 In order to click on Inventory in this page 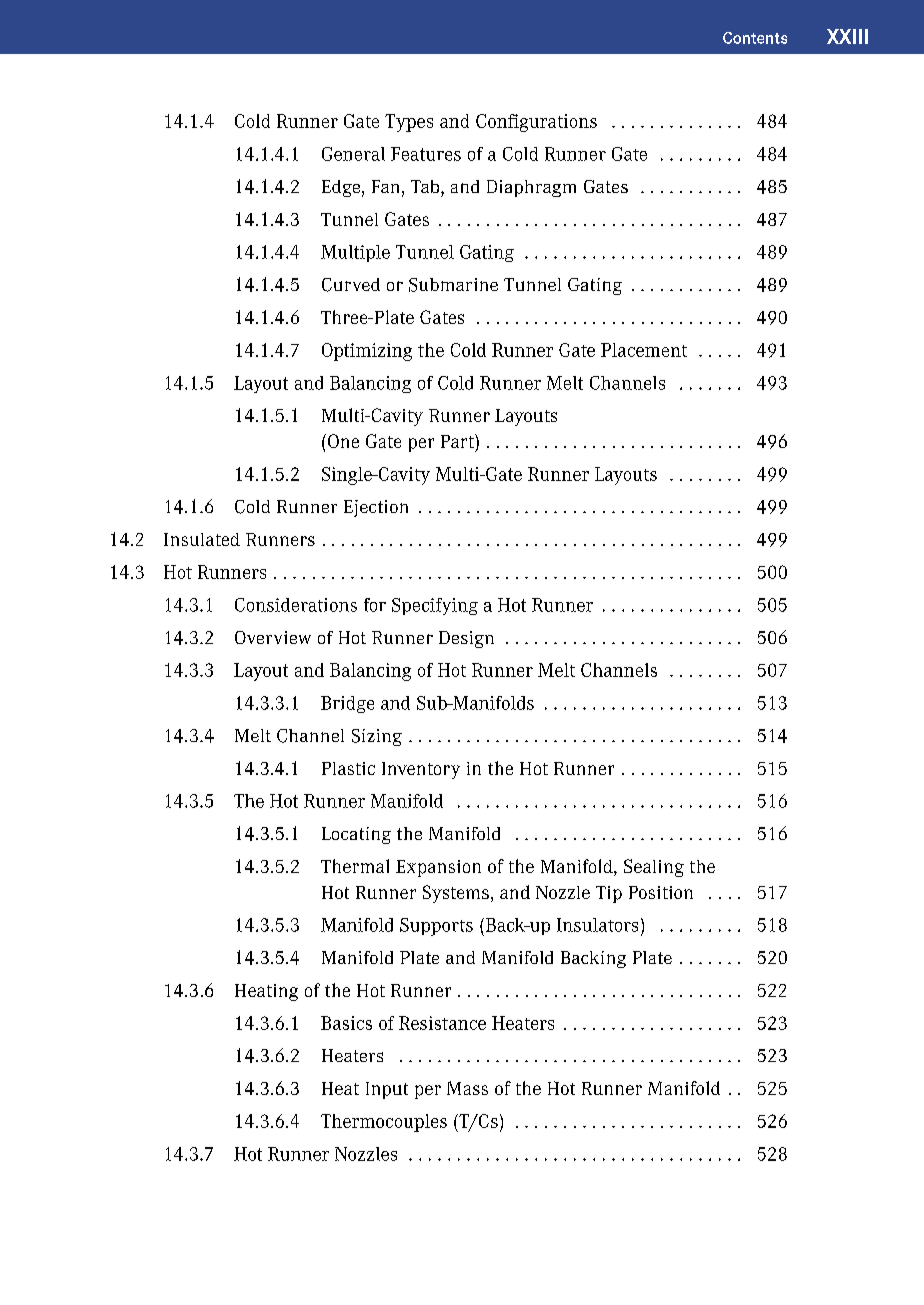, I will do `click(421, 770)`.
